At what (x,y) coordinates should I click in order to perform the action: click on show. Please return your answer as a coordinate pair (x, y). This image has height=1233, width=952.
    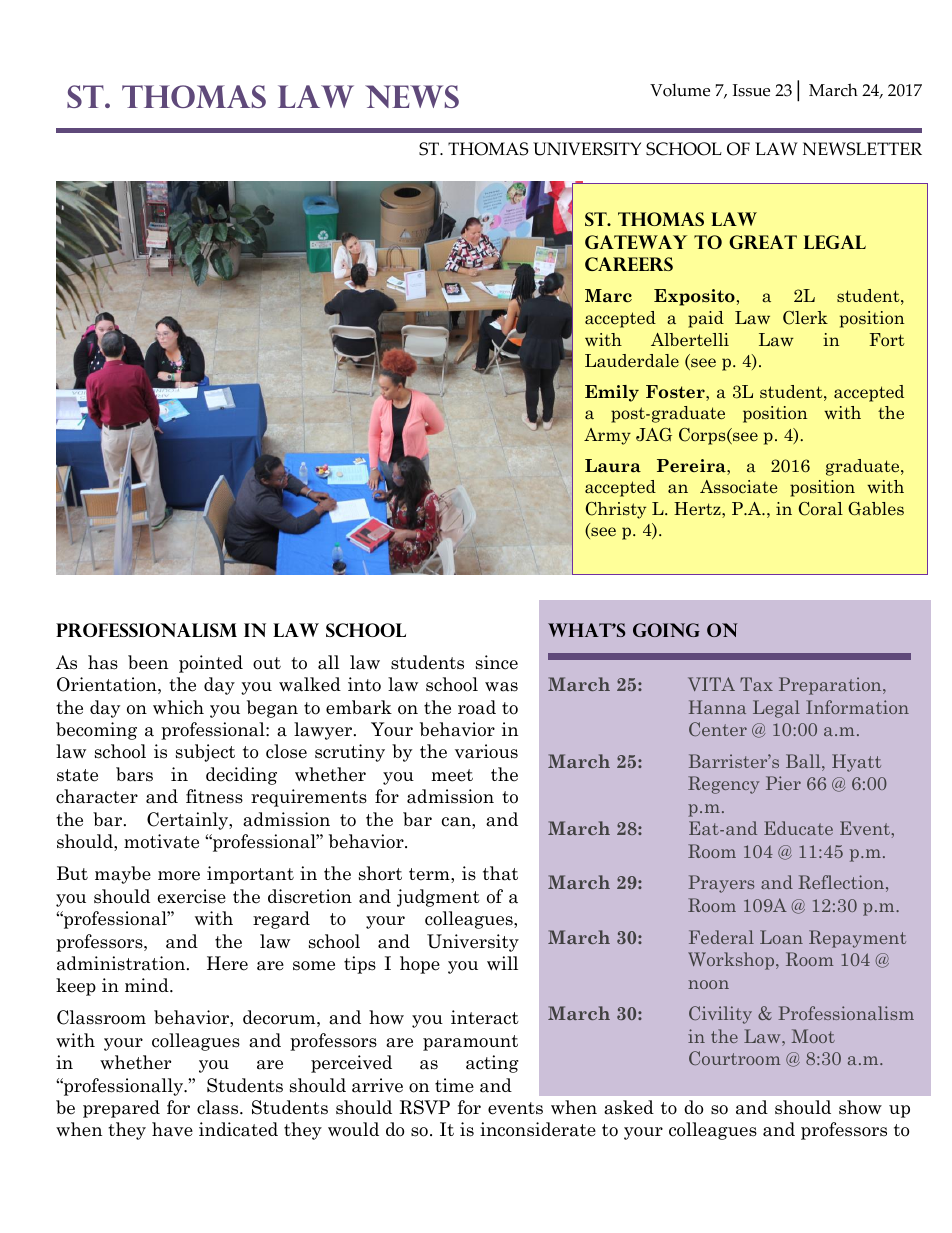
    Looking at the image, I should click on (860, 1107).
